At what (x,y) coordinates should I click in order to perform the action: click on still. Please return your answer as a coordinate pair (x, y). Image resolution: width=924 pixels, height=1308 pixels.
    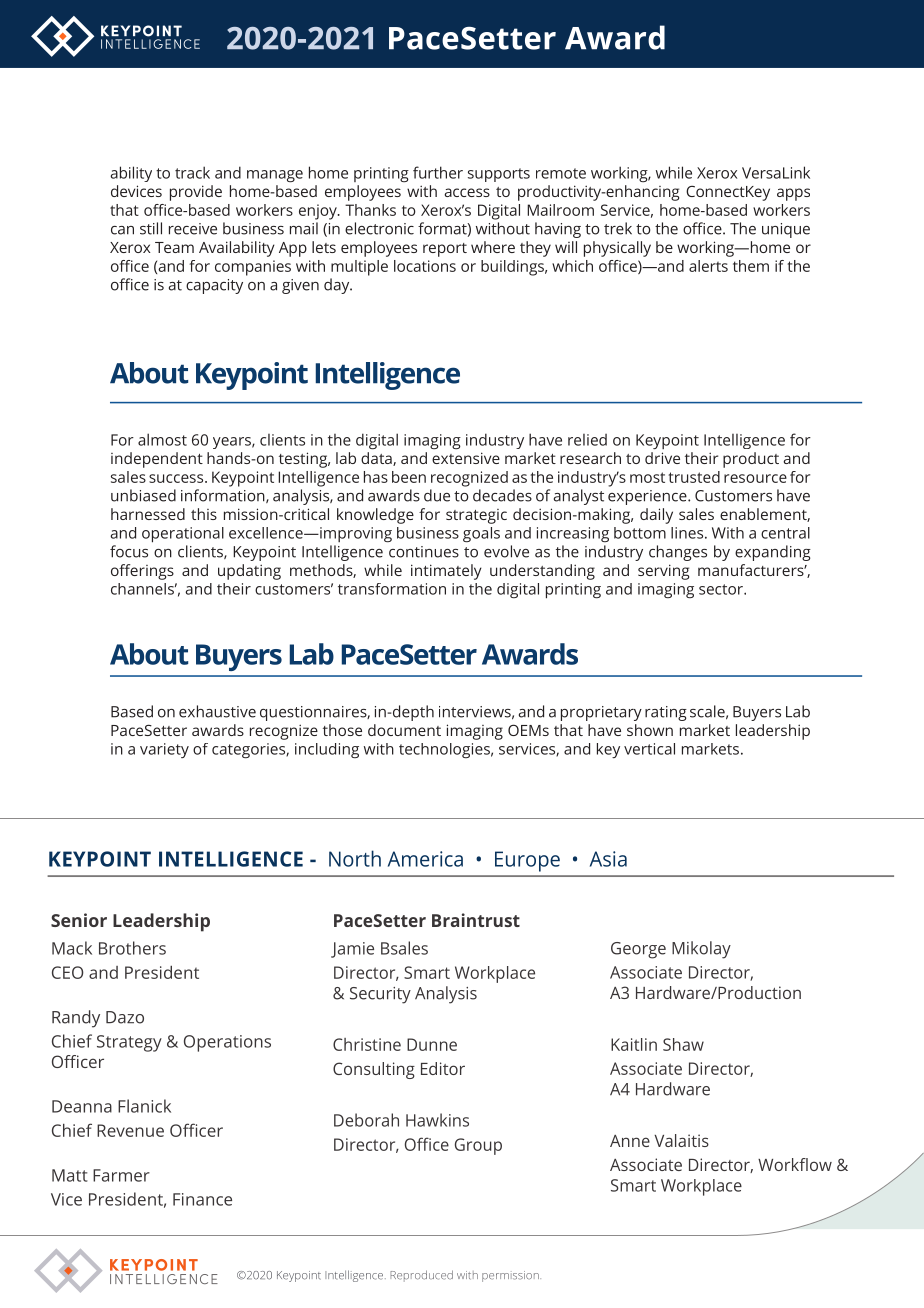
    Looking at the image, I should click on (151, 228).
